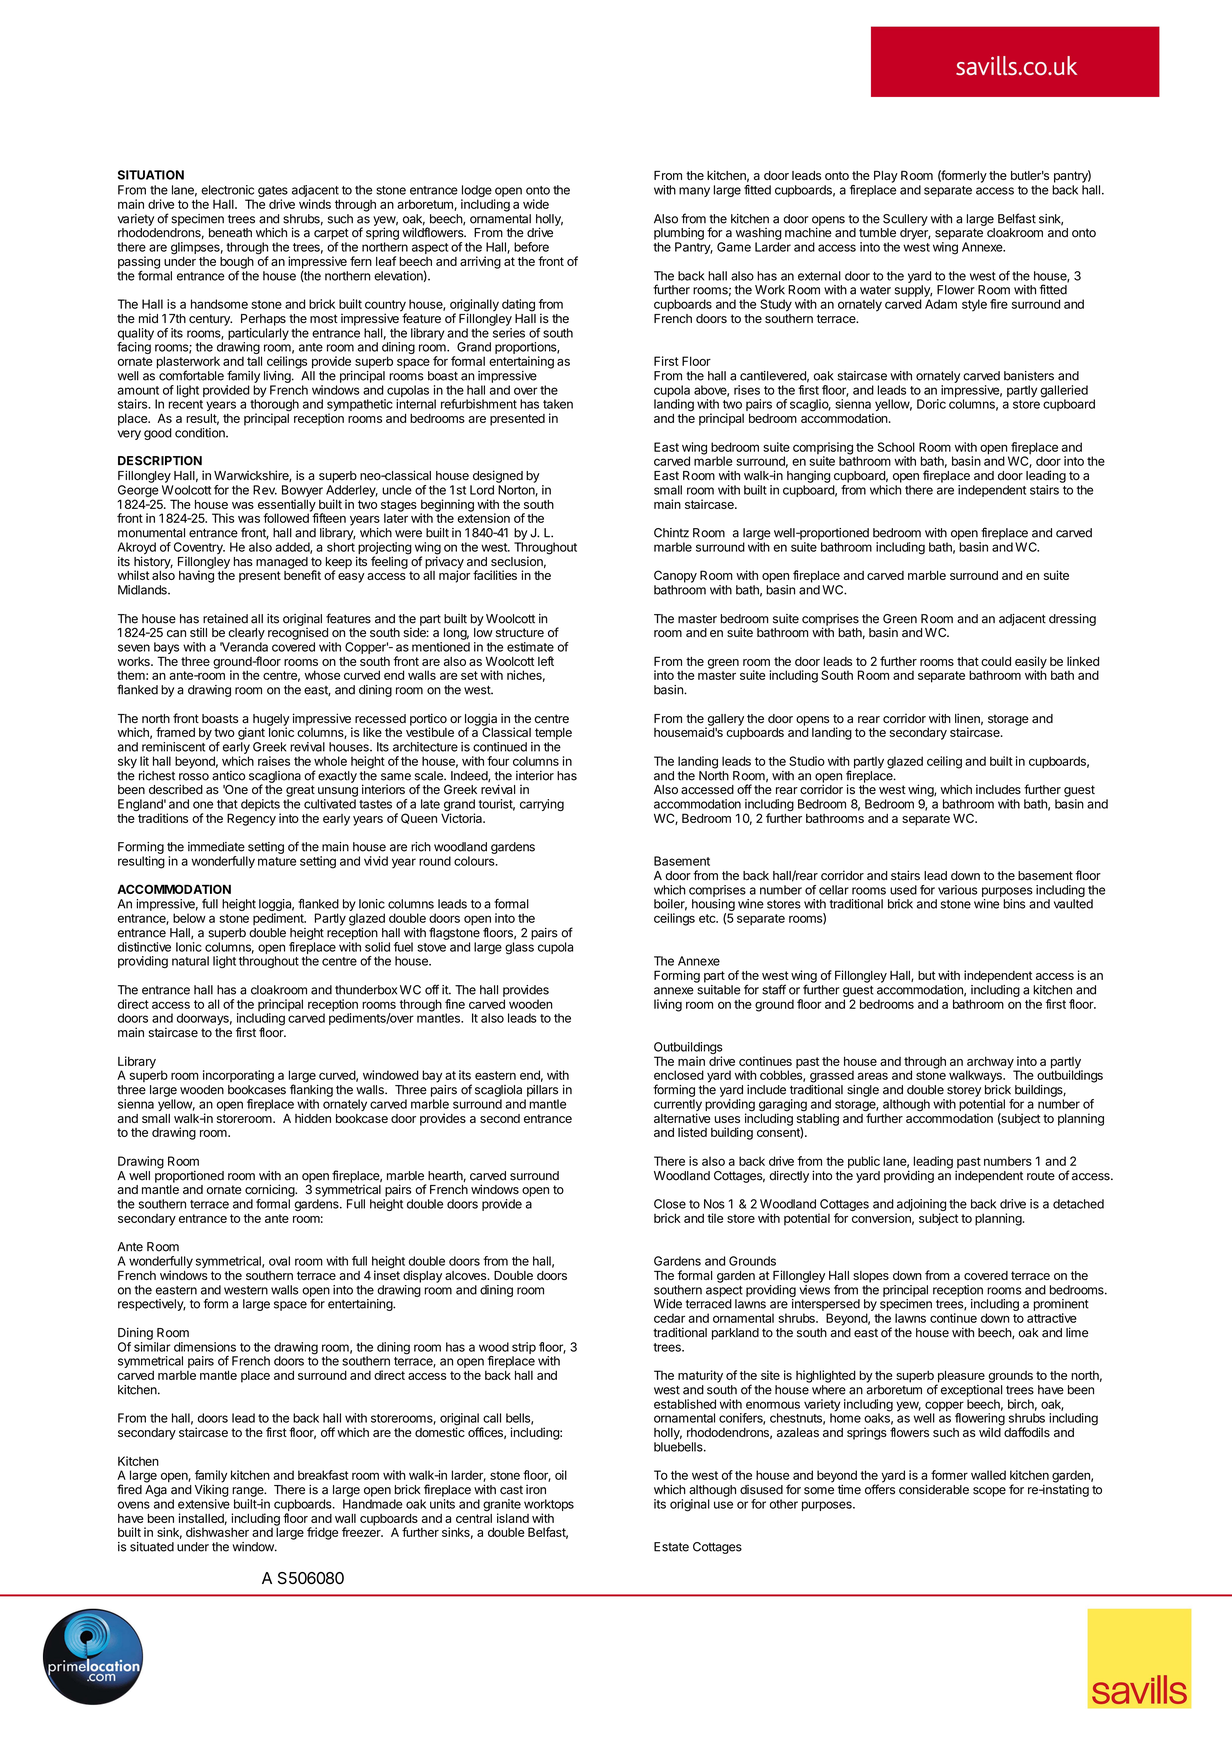 This screenshot has height=1741, width=1232. I want to click on immediate, so click(216, 847).
